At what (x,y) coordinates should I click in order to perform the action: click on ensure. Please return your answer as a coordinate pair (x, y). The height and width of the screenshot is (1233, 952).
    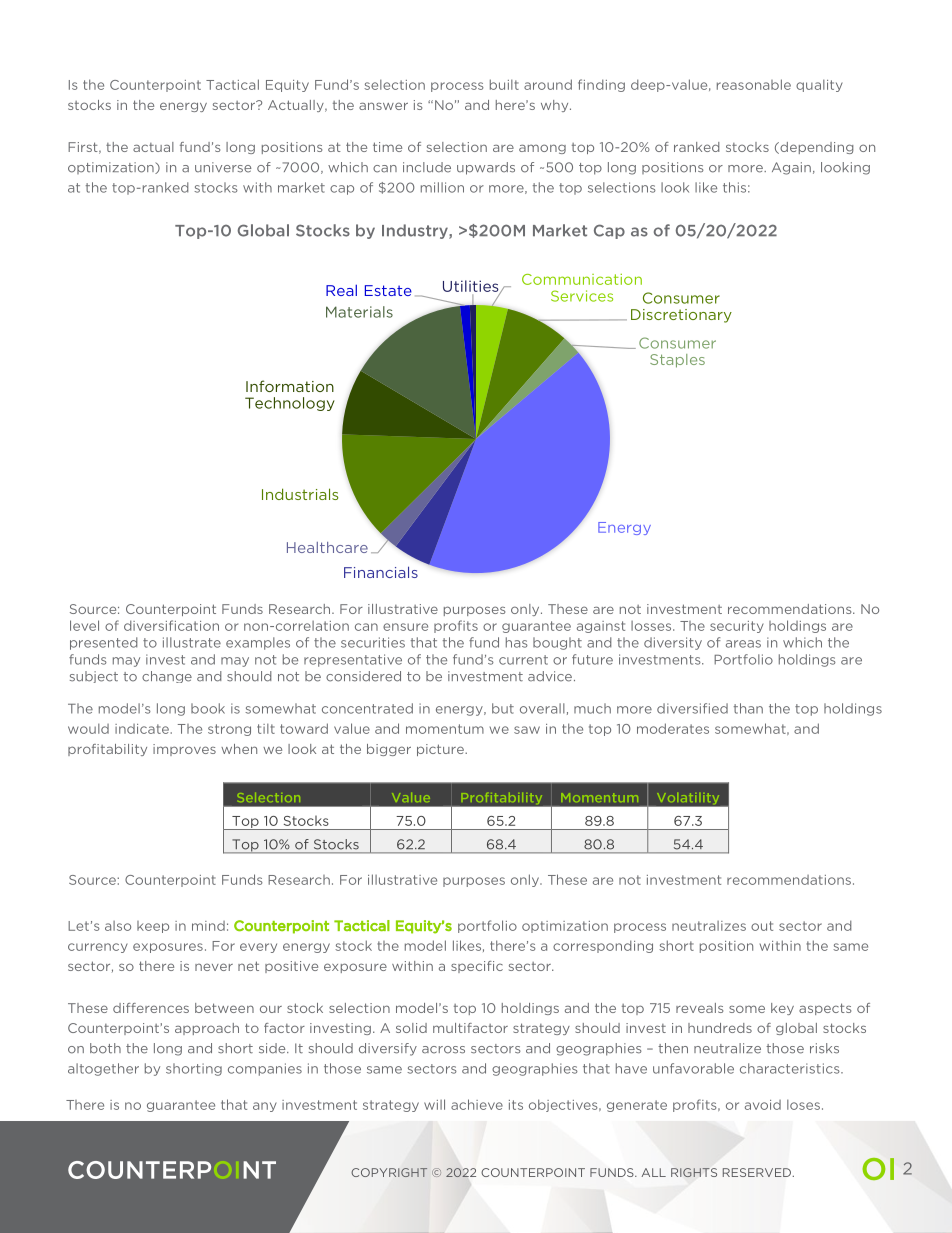
    Looking at the image, I should click on (405, 627).
